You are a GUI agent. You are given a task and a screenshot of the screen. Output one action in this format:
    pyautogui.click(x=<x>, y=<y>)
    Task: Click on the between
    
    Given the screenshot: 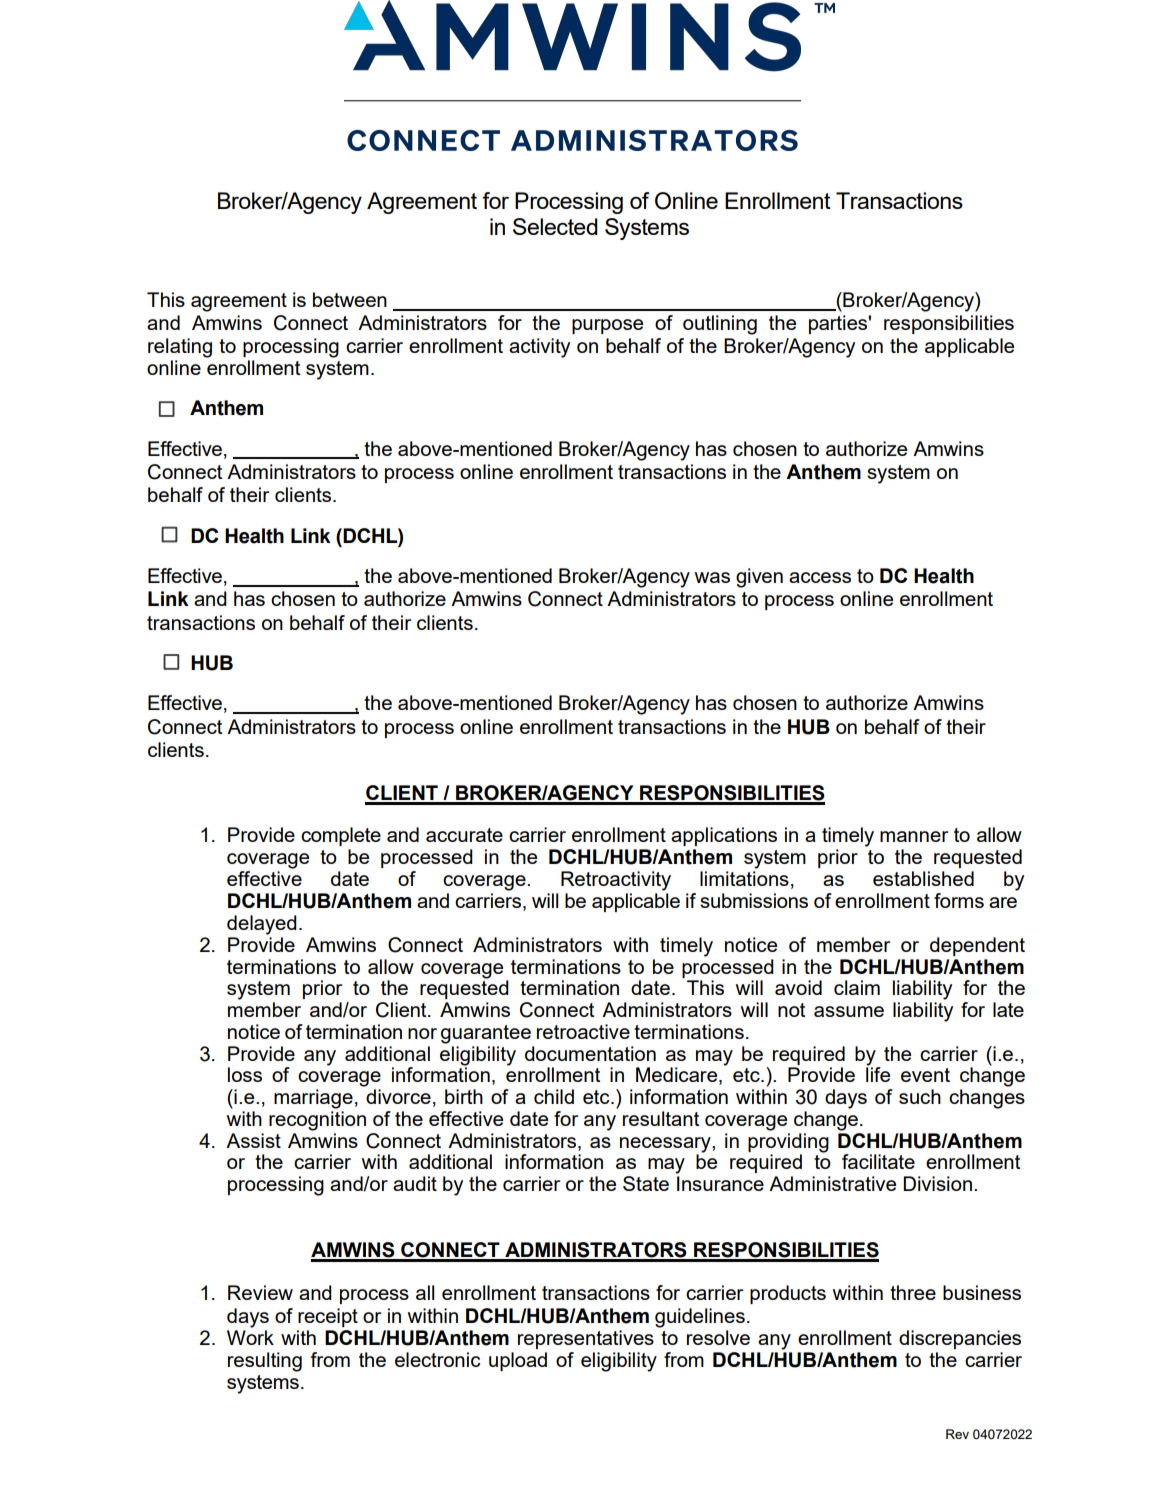 What is the action you would take?
    pyautogui.click(x=350, y=299)
